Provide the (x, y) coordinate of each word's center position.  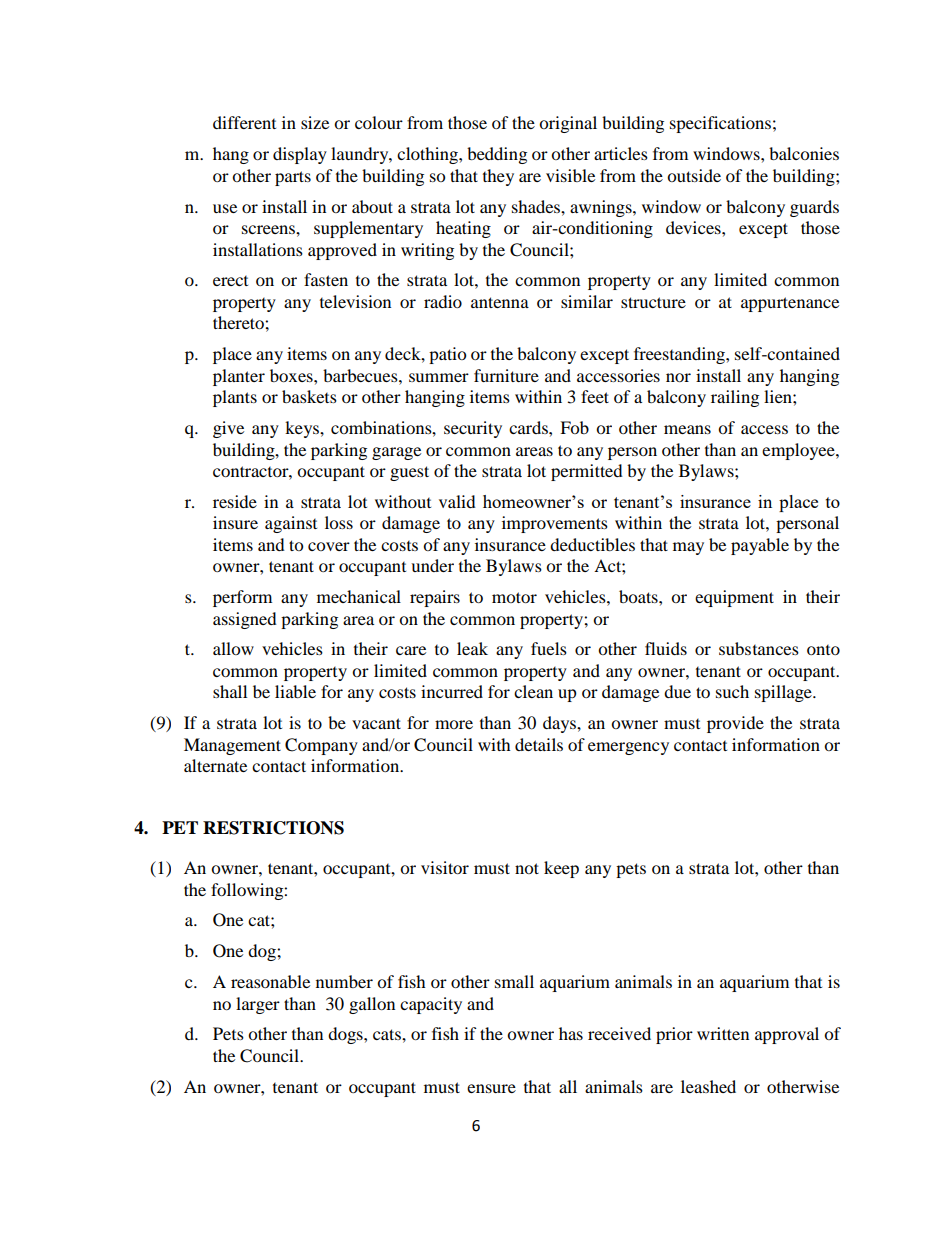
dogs (346, 1035)
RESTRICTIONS (273, 828)
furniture (506, 375)
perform (242, 598)
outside (694, 175)
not (527, 868)
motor (514, 597)
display (300, 155)
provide (735, 724)
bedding (497, 155)
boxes (292, 375)
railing (735, 398)
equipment (734, 598)
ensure (491, 1088)
